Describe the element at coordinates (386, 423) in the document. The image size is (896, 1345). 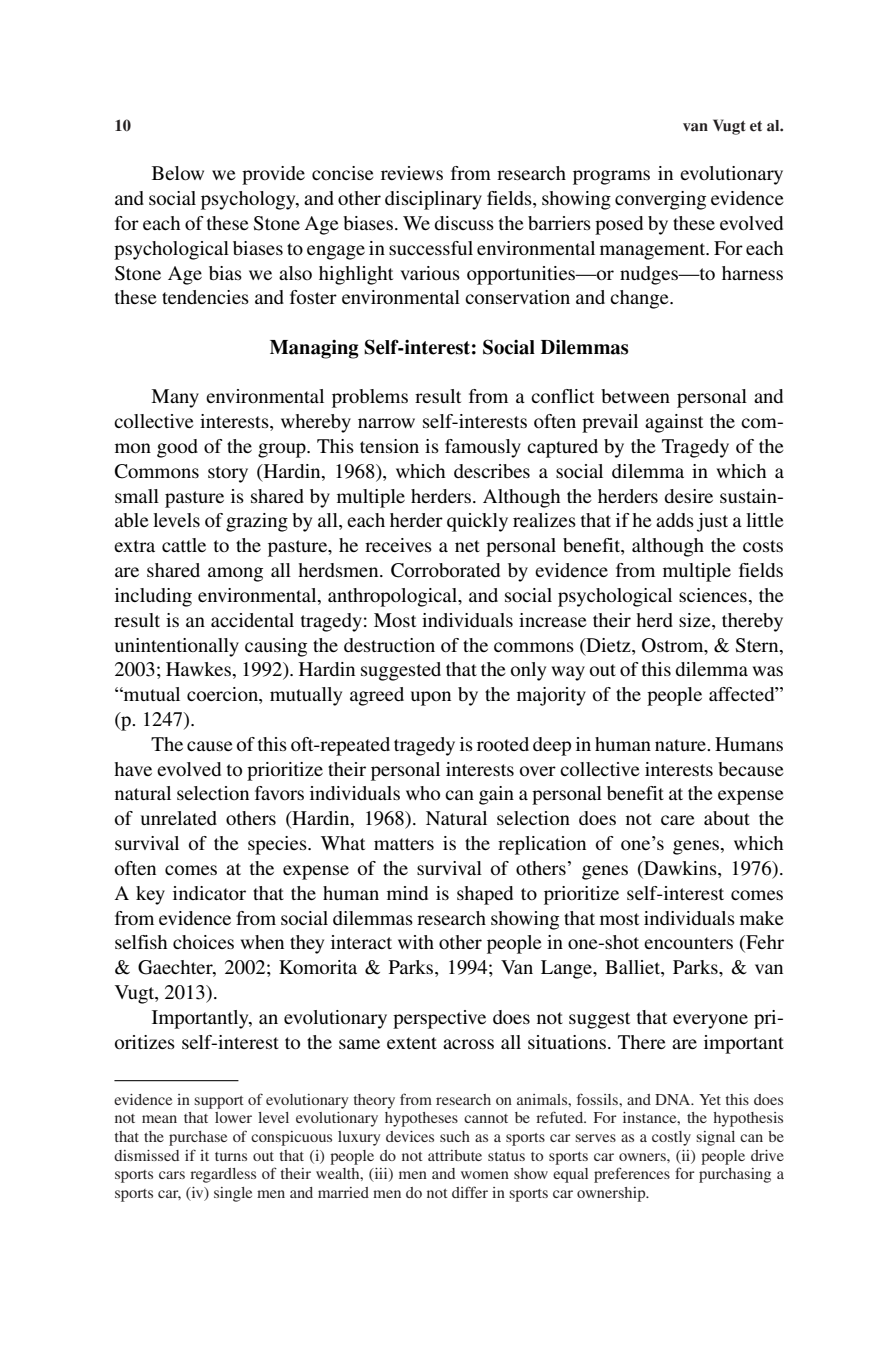
I see `narrow` at that location.
